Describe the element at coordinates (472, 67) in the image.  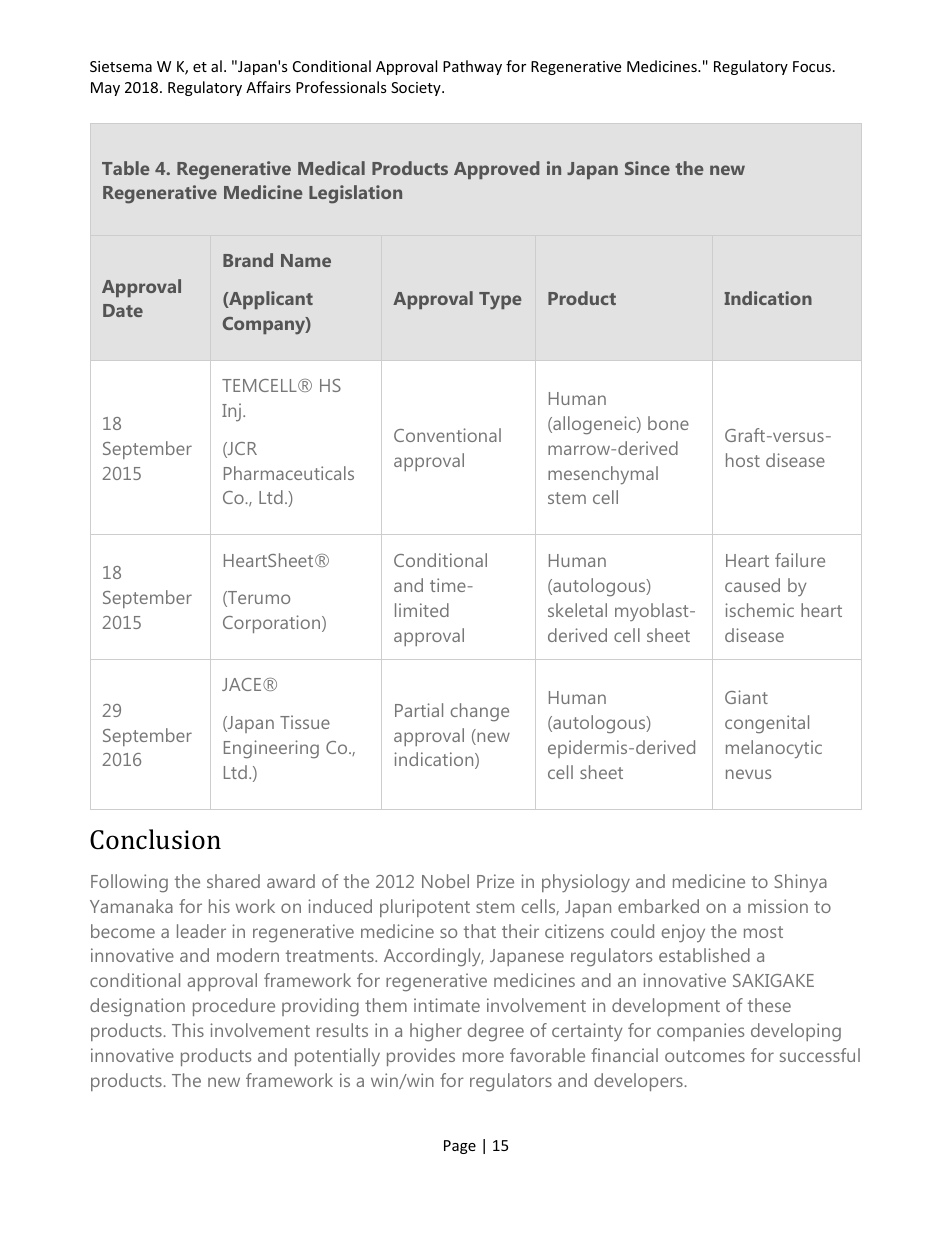
I see `Pathway` at that location.
